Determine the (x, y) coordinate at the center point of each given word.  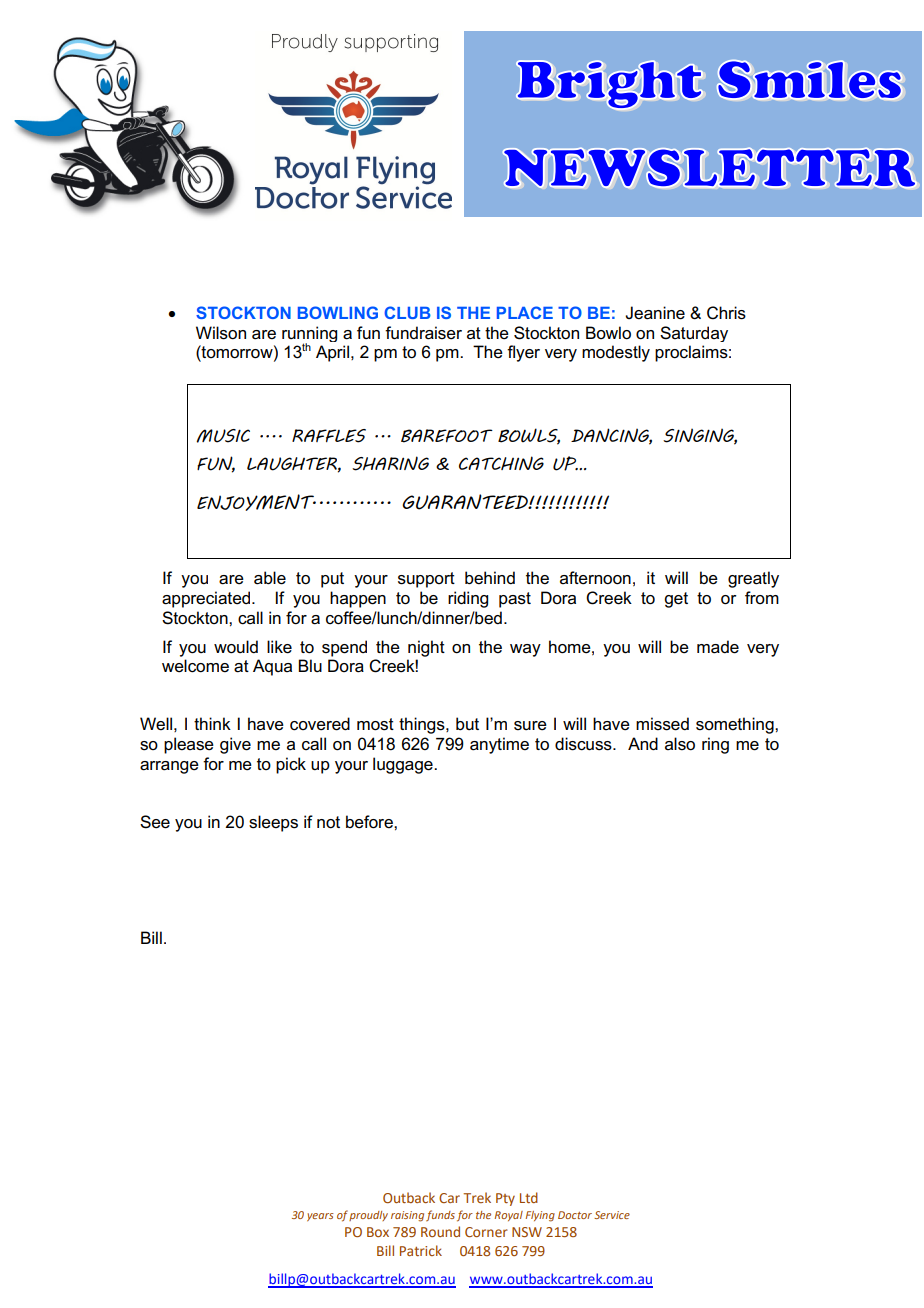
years (320, 1217)
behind (490, 578)
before (370, 822)
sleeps (273, 823)
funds (440, 1215)
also (680, 744)
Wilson (221, 333)
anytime (499, 745)
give (235, 745)
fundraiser (423, 333)
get (676, 600)
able (270, 578)
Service (612, 1215)
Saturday (694, 334)
